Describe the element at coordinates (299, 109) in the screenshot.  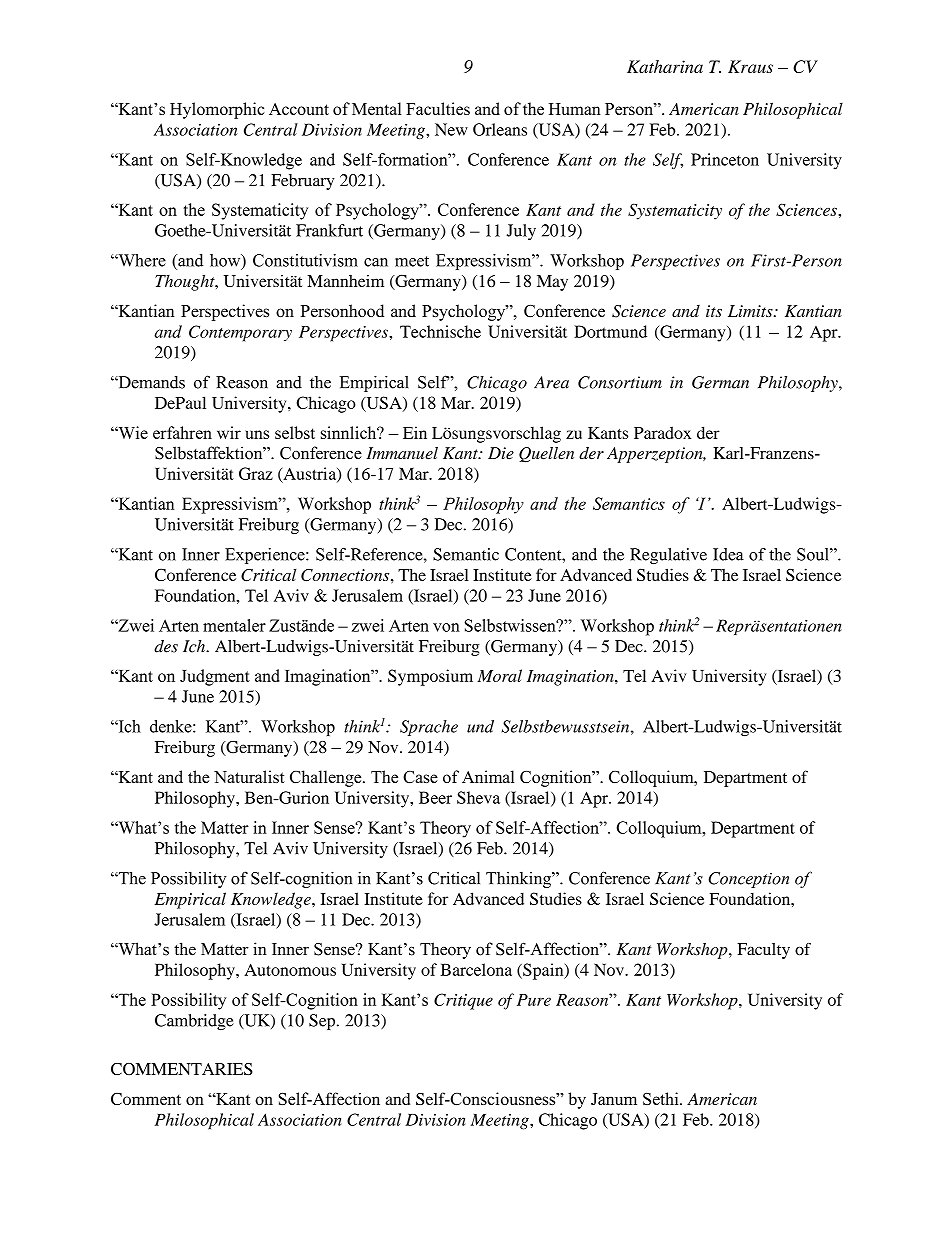
I see `Account` at that location.
